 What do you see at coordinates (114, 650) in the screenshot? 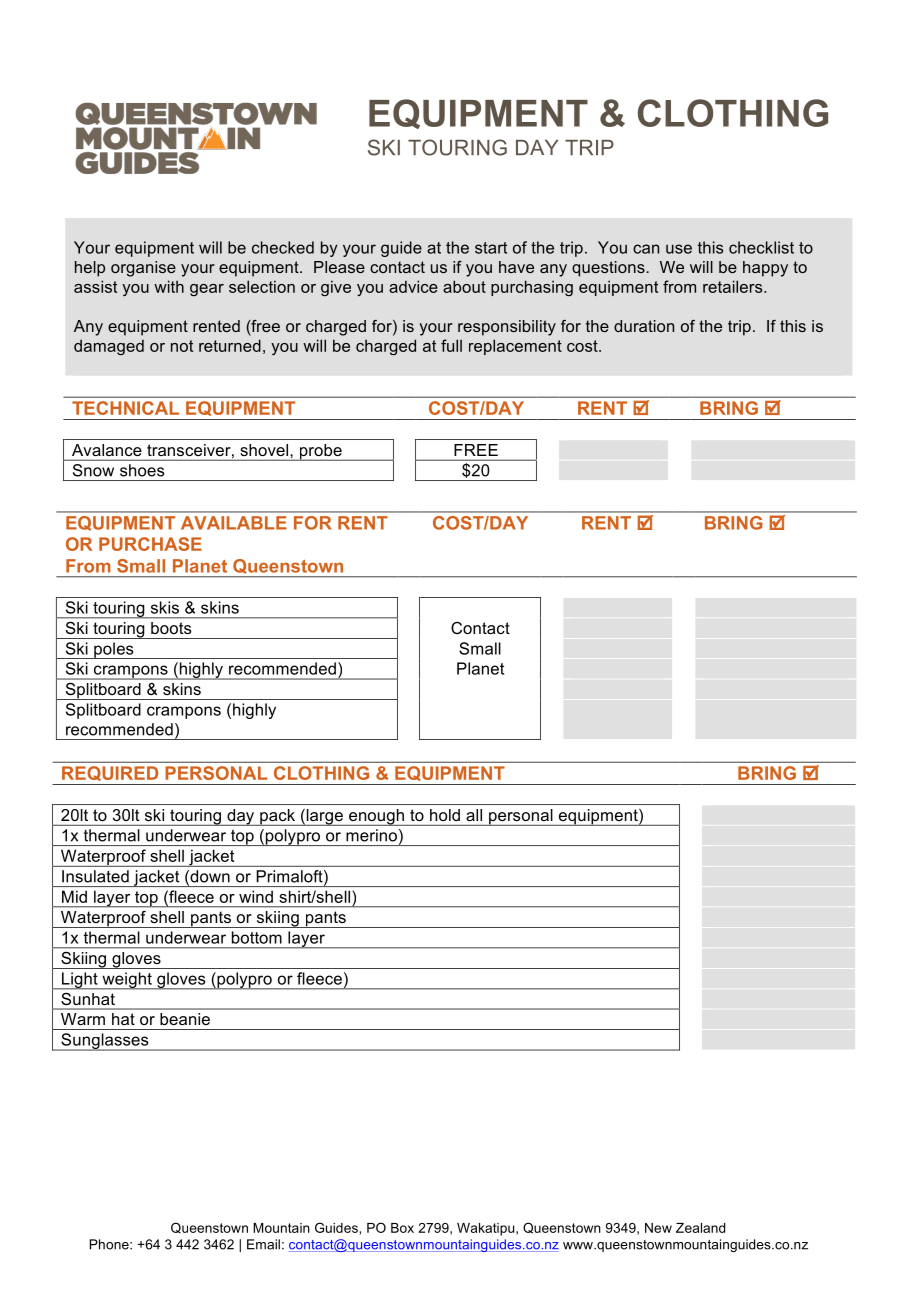
I see `poles` at bounding box center [114, 650].
